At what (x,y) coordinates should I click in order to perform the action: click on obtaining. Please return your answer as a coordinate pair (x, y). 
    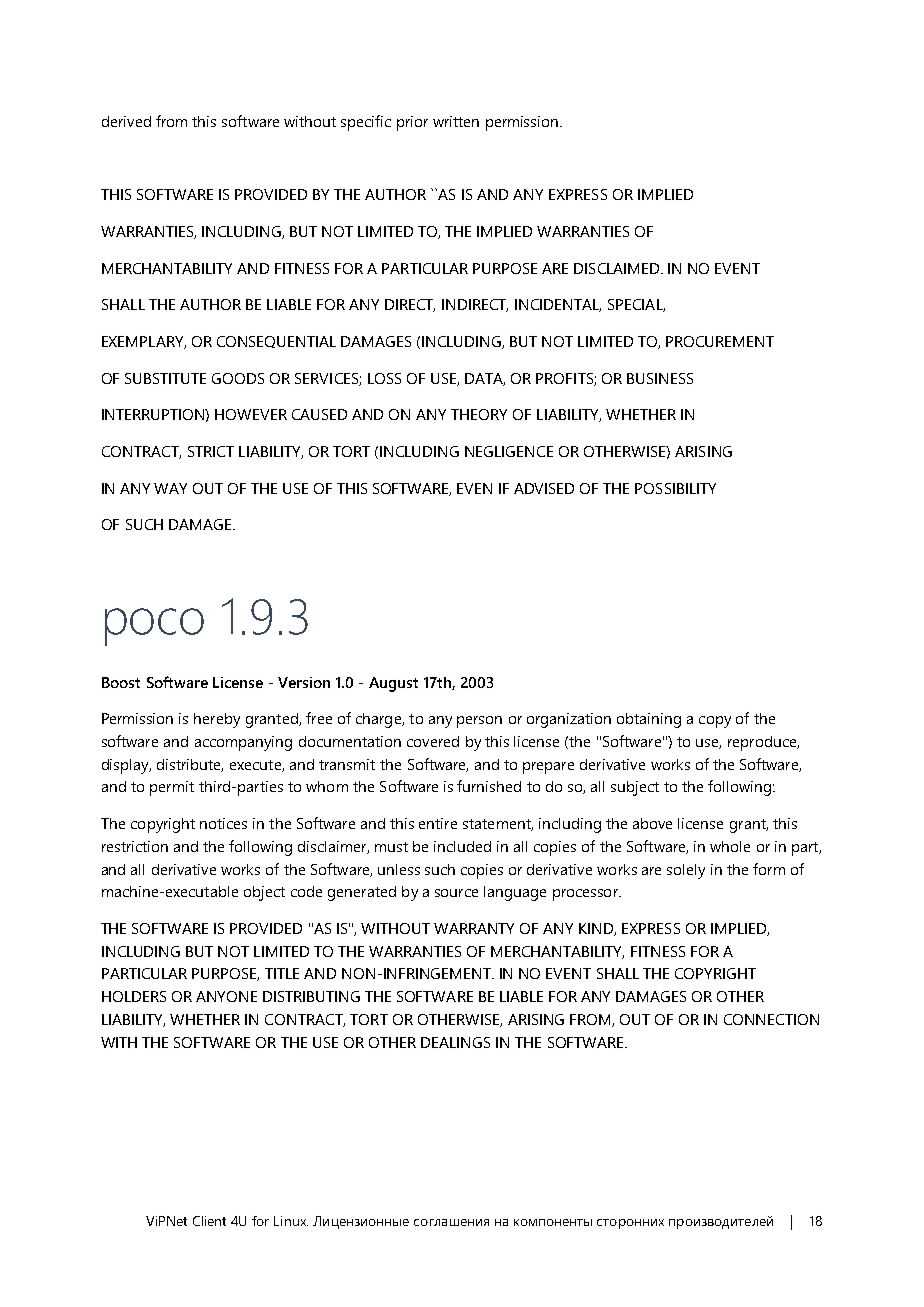
    Looking at the image, I should click on (649, 720).
